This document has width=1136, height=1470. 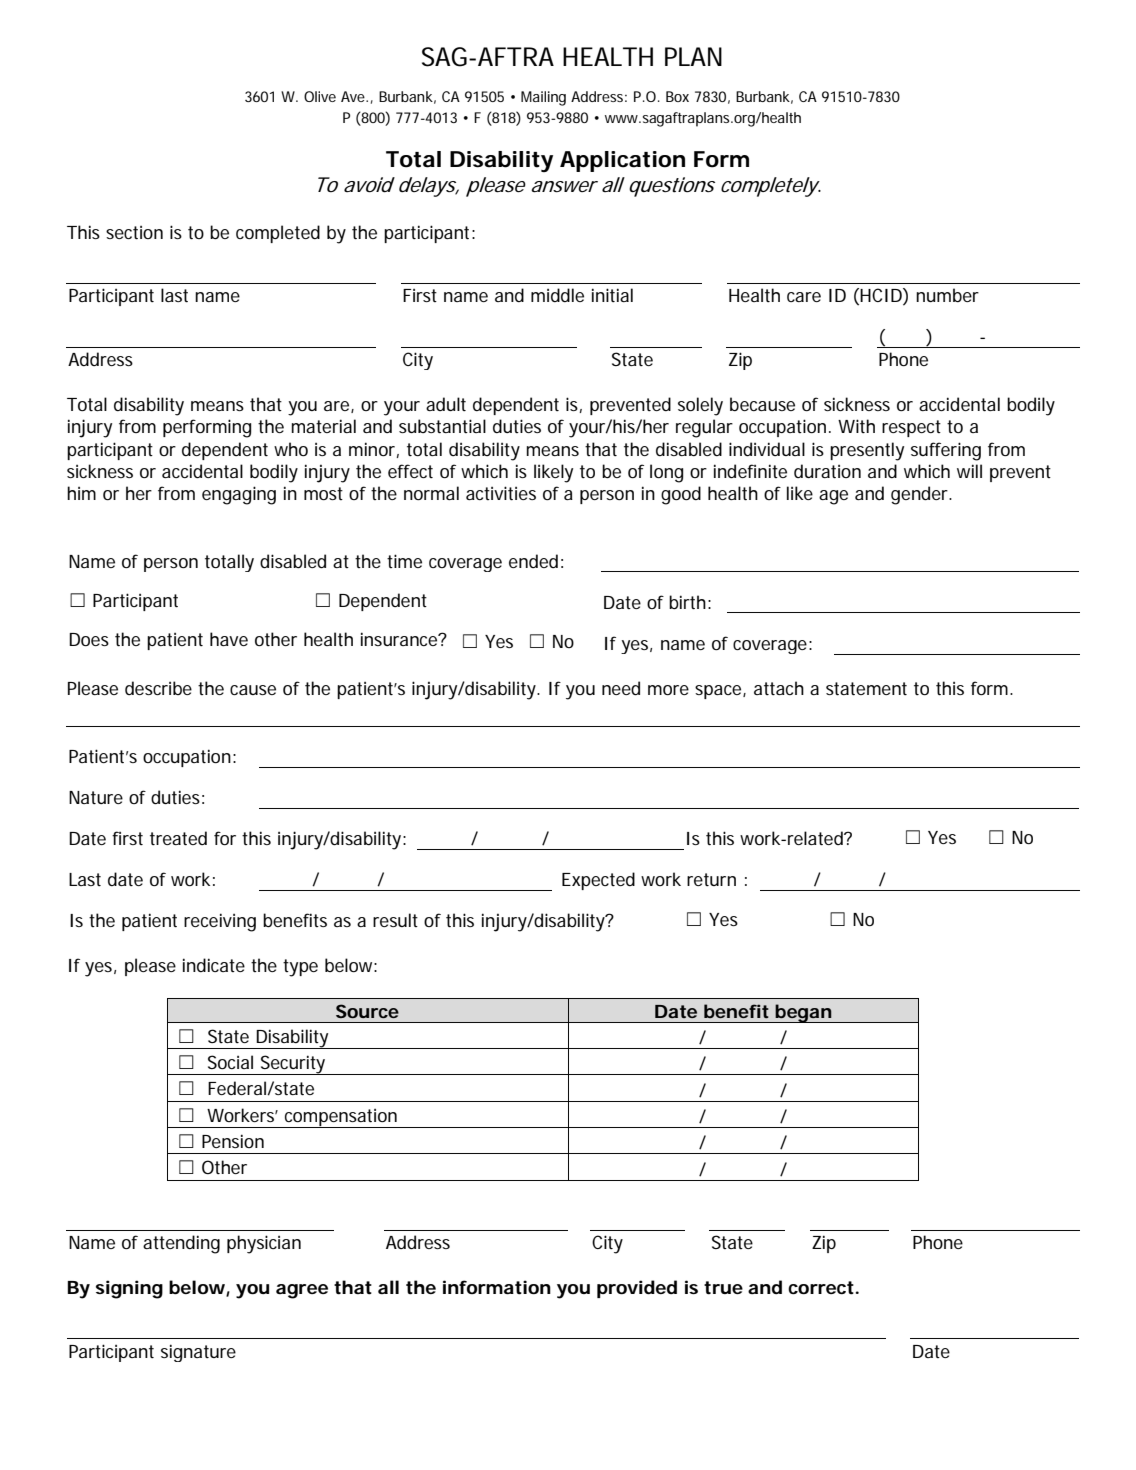 I want to click on return, so click(x=711, y=879).
